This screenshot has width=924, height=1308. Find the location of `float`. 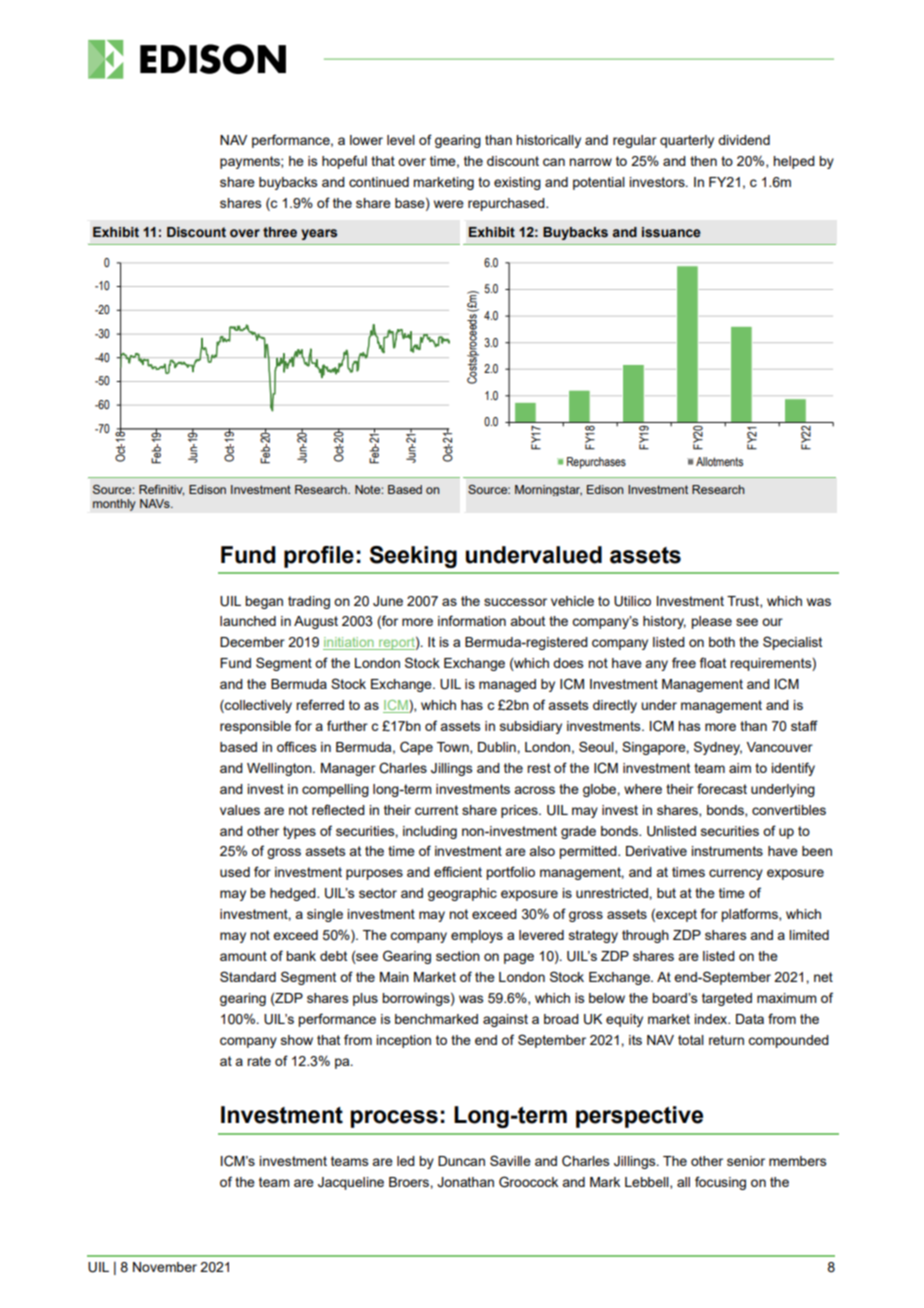

float is located at coordinates (713, 662).
